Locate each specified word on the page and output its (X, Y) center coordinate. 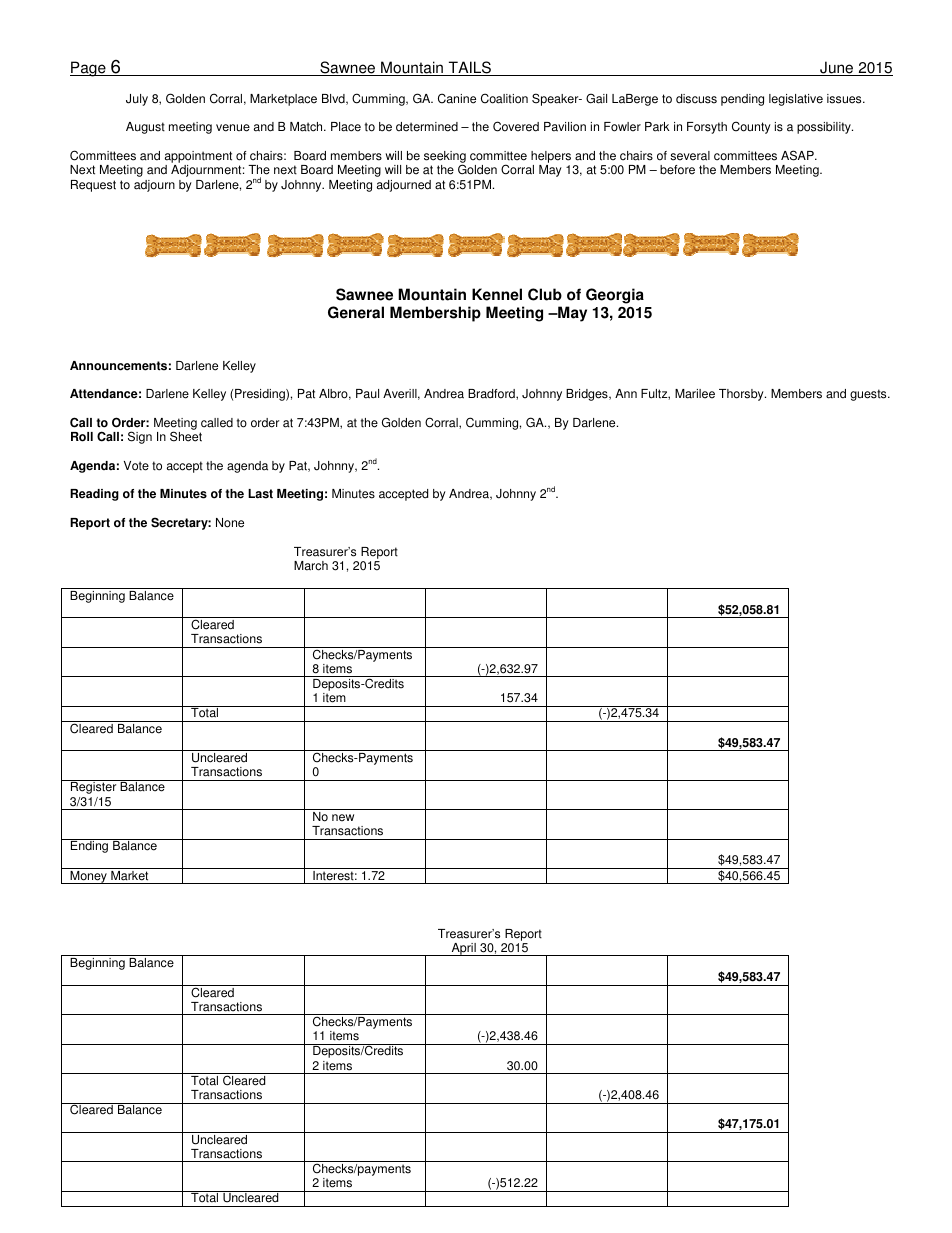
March (311, 566)
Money (88, 877)
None (230, 523)
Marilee (695, 394)
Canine (457, 98)
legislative (796, 100)
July (137, 100)
